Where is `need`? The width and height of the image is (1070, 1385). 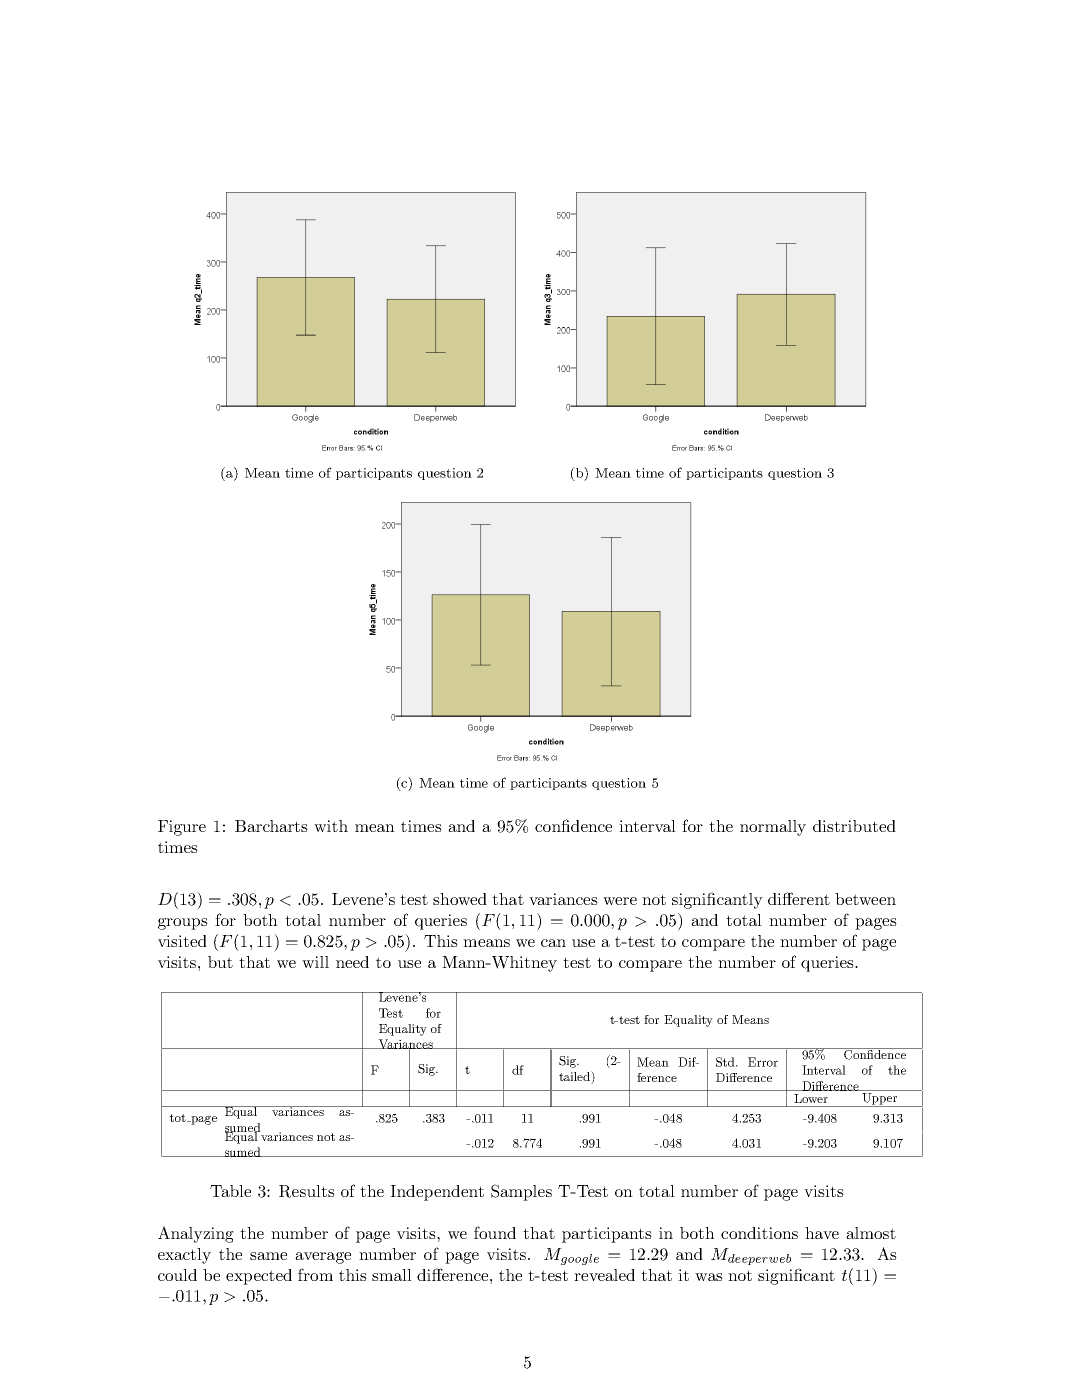 need is located at coordinates (352, 962).
